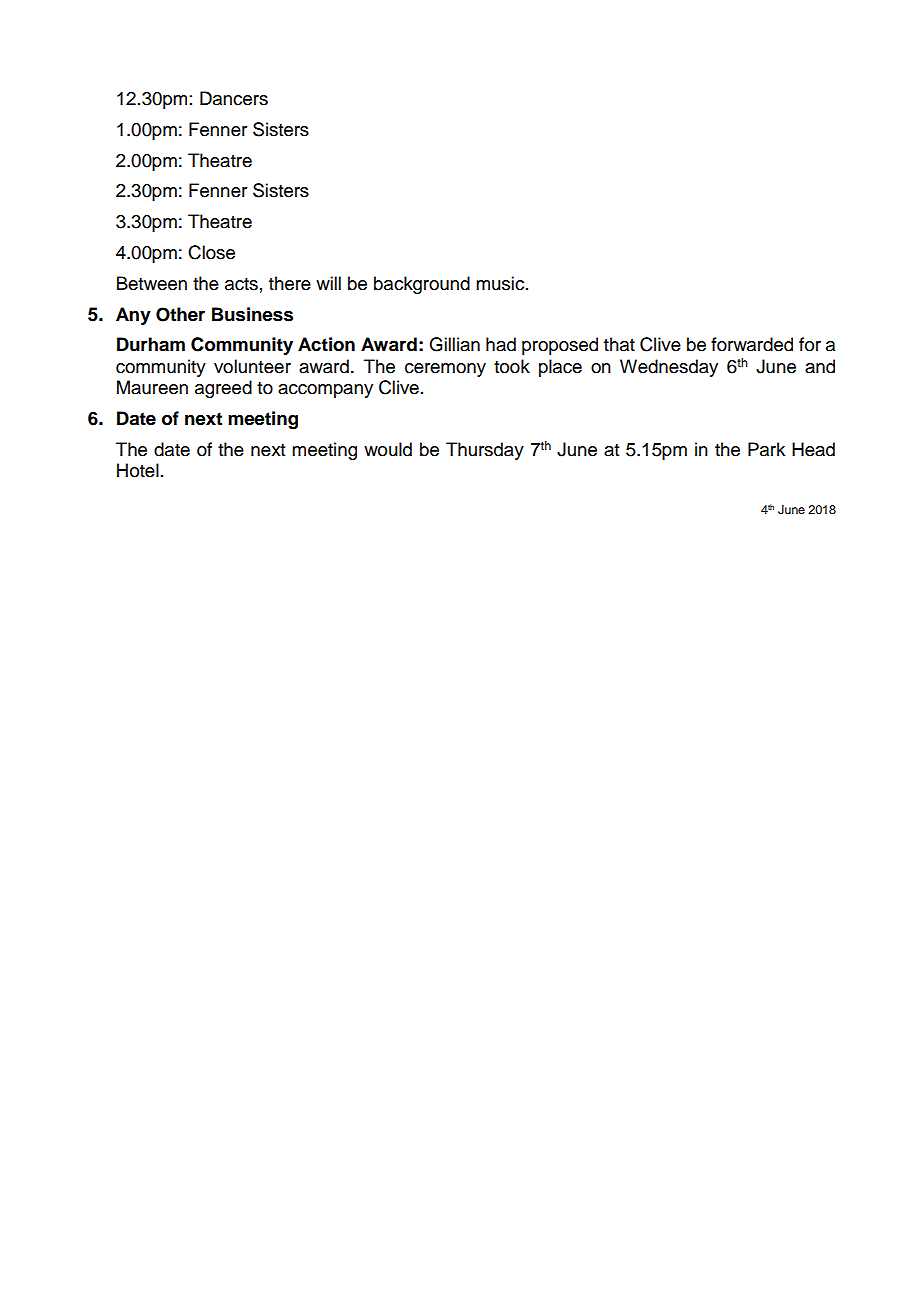 Image resolution: width=924 pixels, height=1308 pixels. I want to click on forwarded, so click(752, 344).
